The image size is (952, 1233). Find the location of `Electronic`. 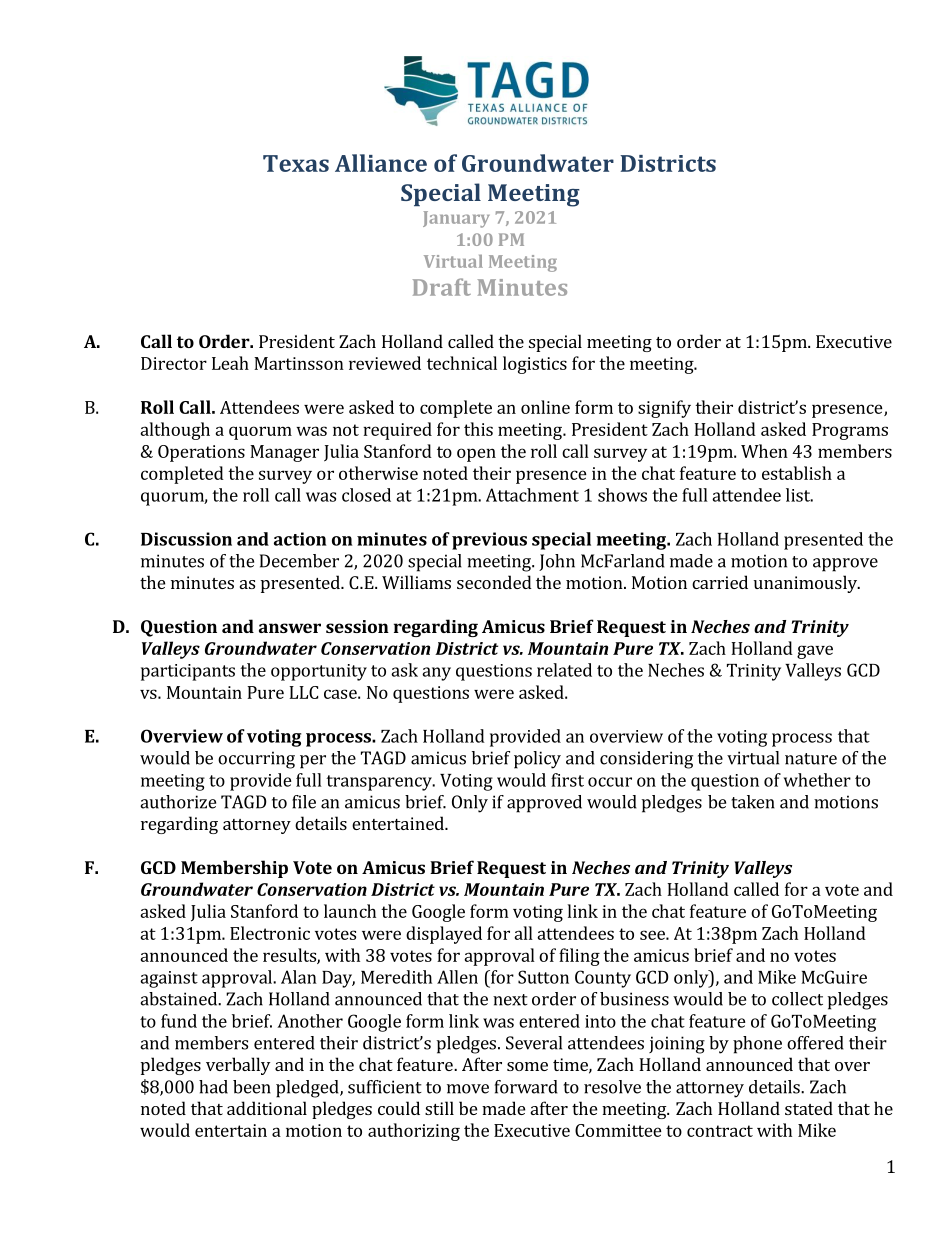

Electronic is located at coordinates (270, 933).
